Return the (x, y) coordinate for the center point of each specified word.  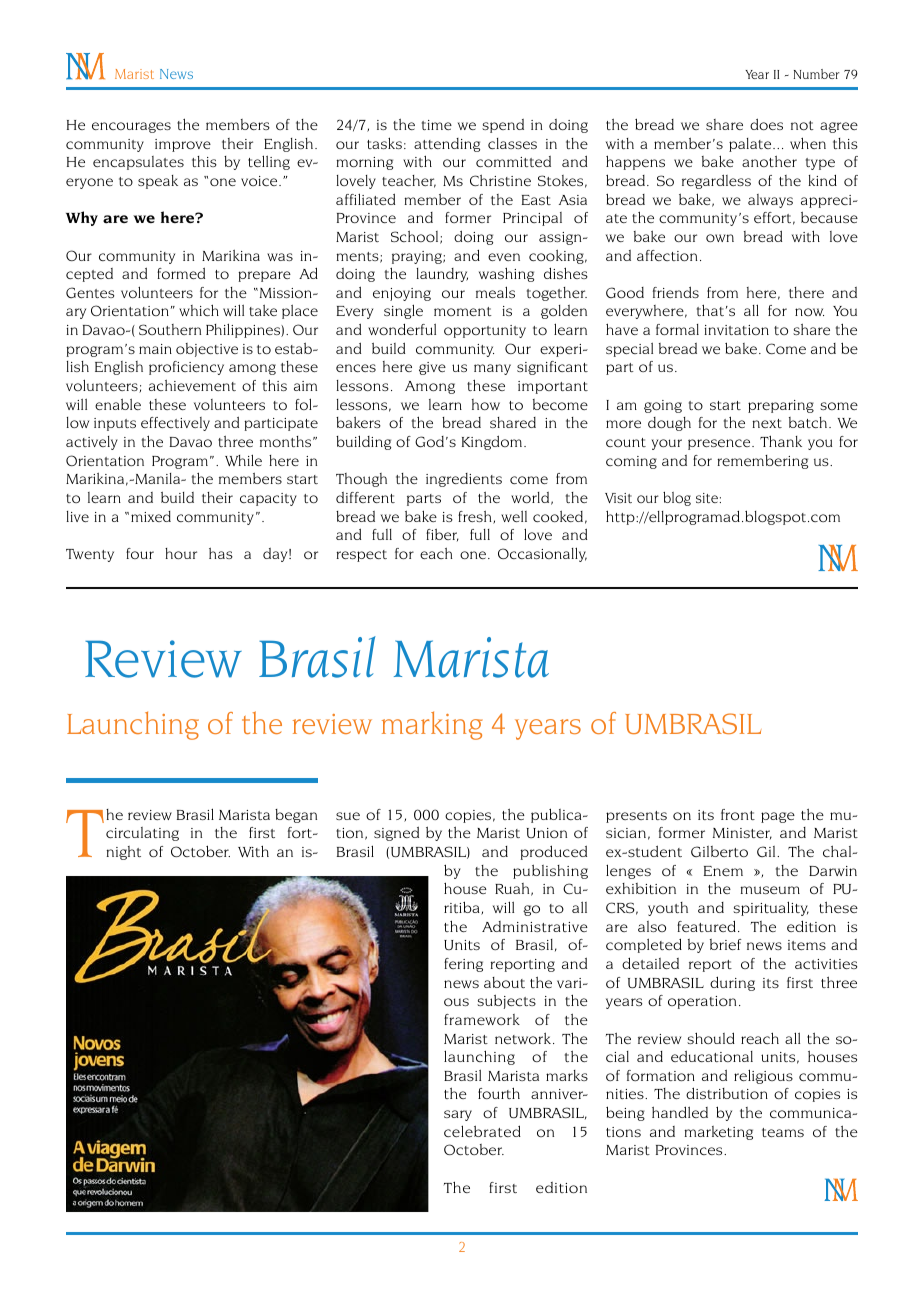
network (524, 1038)
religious (763, 1076)
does (766, 124)
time (437, 125)
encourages (131, 127)
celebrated (482, 1131)
